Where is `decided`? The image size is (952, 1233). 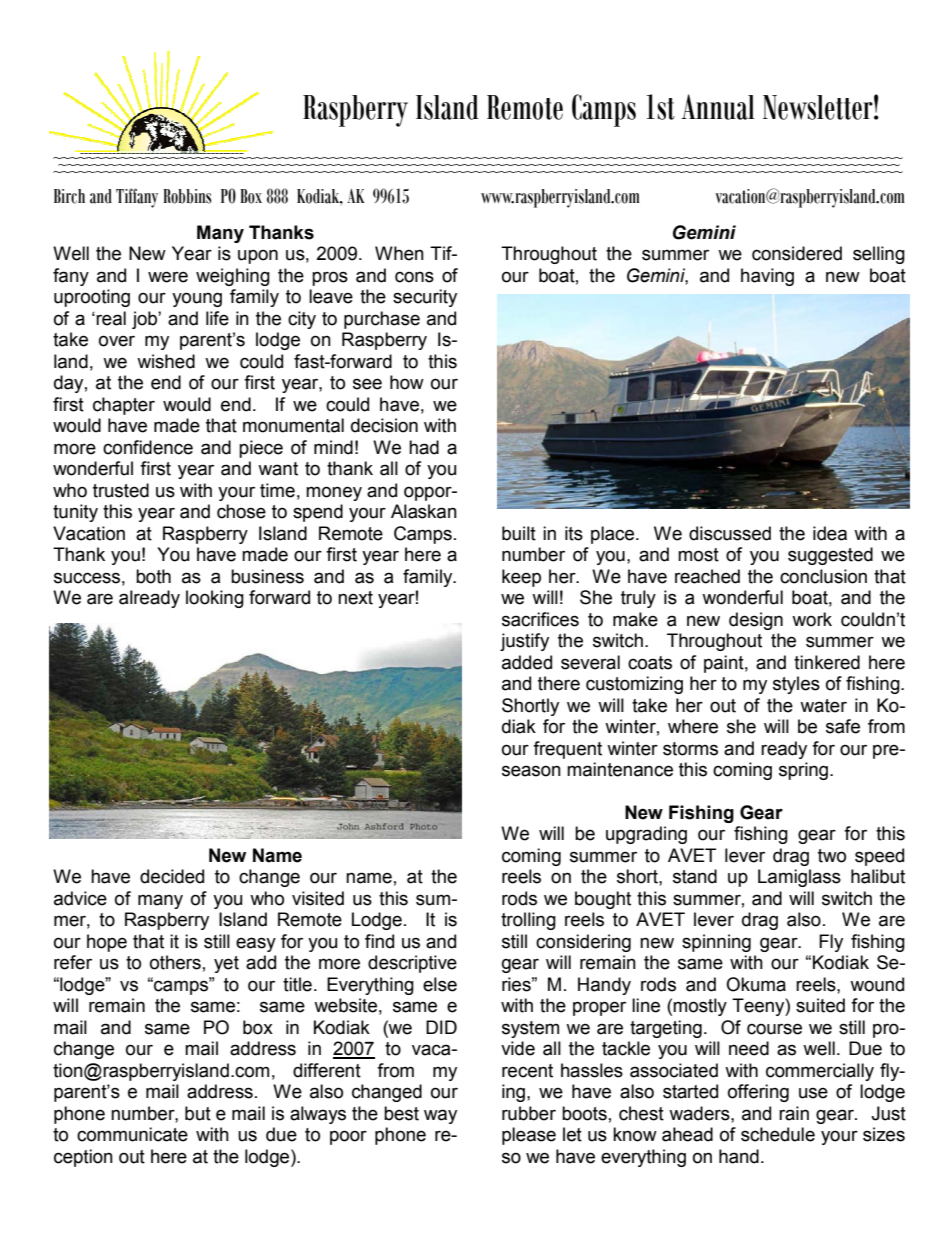 decided is located at coordinates (172, 876).
